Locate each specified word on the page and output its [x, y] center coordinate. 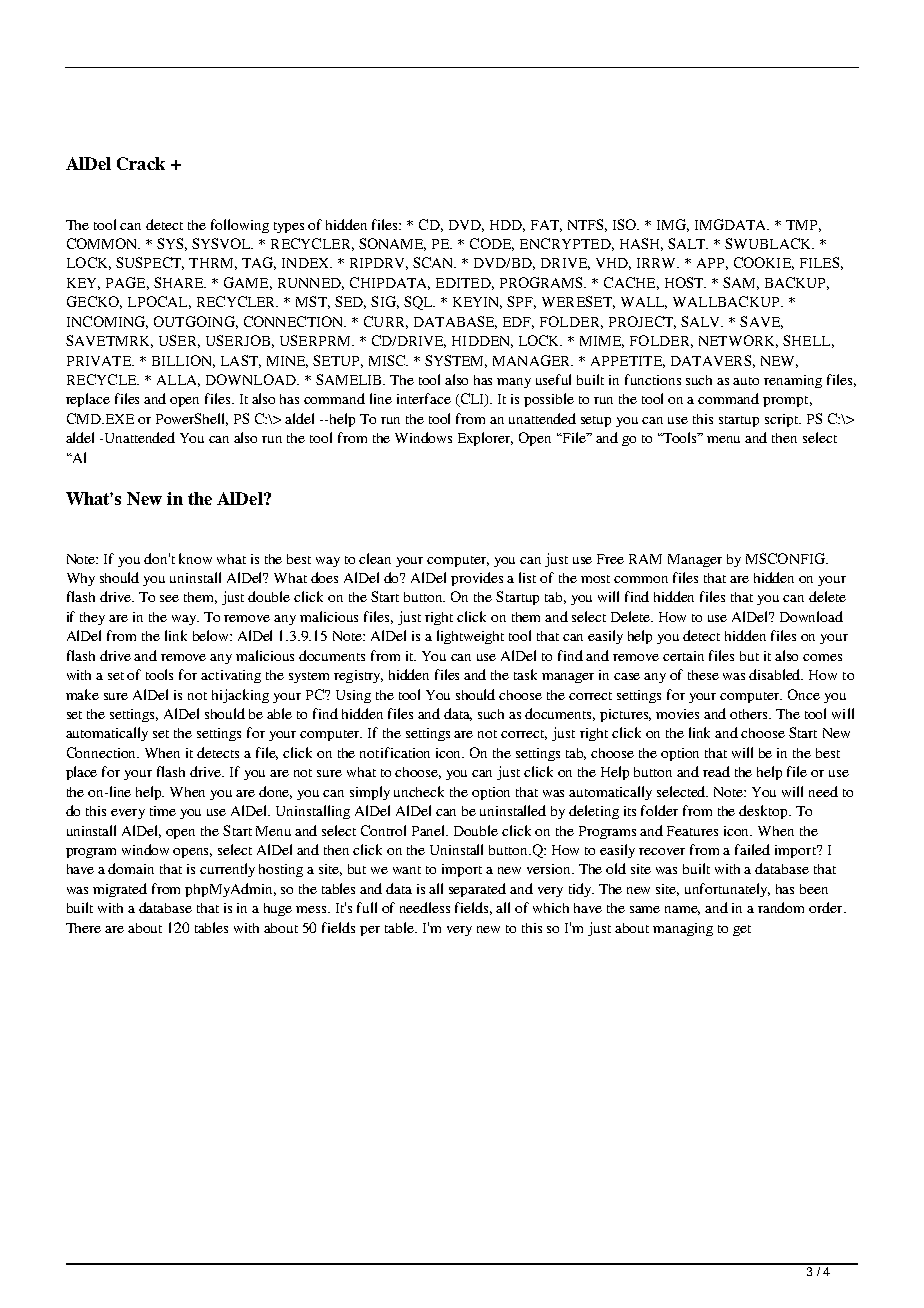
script [783, 420]
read [716, 771]
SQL [419, 303]
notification [395, 752]
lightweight [470, 637]
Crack [141, 163]
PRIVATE [100, 361]
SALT [688, 243]
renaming [793, 381]
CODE [492, 244]
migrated [120, 890]
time [163, 811]
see [169, 598]
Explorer [485, 439]
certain [683, 656]
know [195, 558]
